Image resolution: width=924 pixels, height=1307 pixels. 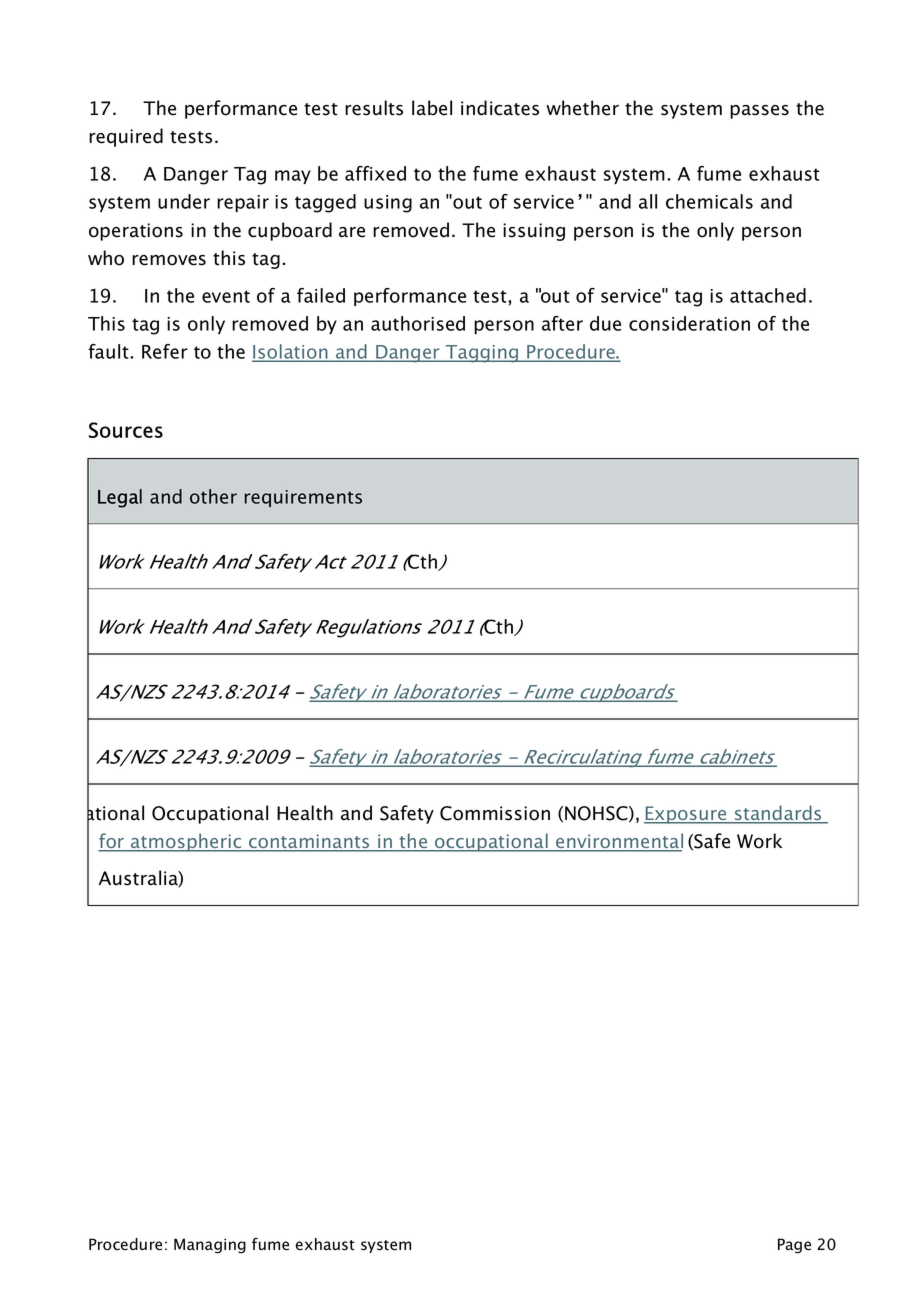 I want to click on passes, so click(x=759, y=112).
